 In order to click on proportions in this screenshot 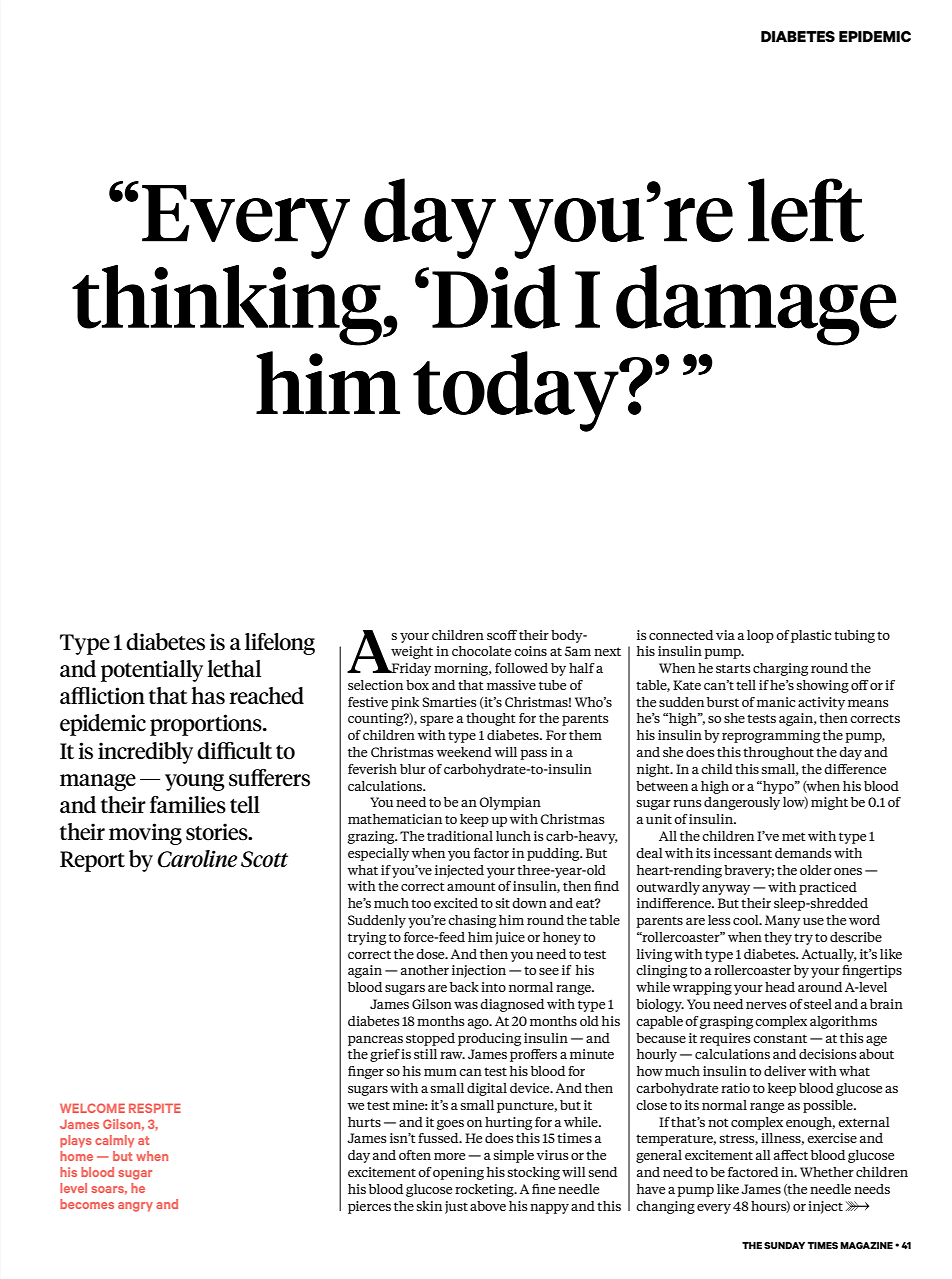, I will do `click(207, 725)`.
